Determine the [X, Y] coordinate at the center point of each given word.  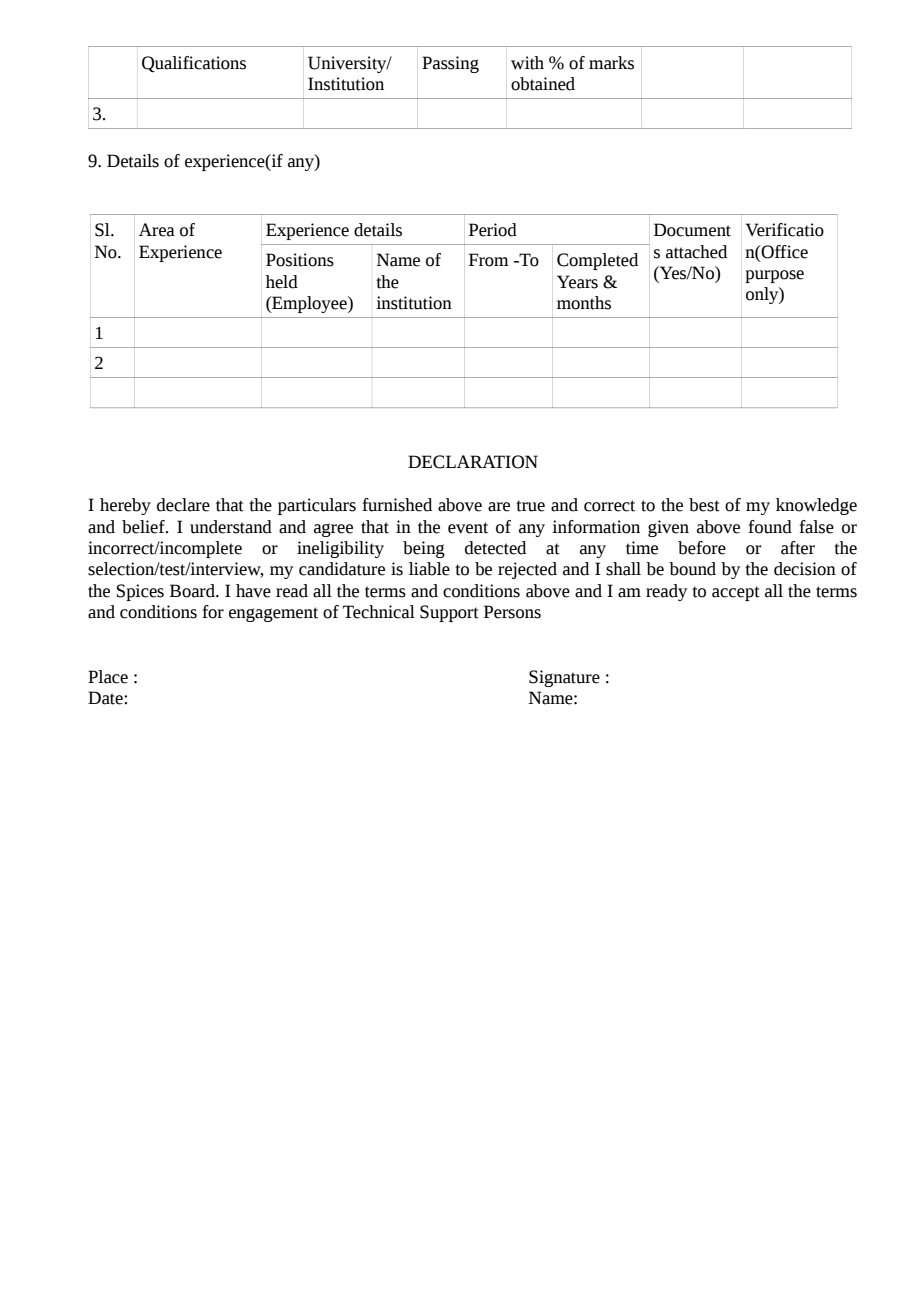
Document [692, 230]
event [468, 528]
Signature [564, 678]
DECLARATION [473, 462]
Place [108, 677]
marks [611, 63]
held [282, 282]
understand [231, 527]
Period [493, 230]
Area [157, 230]
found [770, 527]
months [584, 303]
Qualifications [194, 64]
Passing [450, 64]
